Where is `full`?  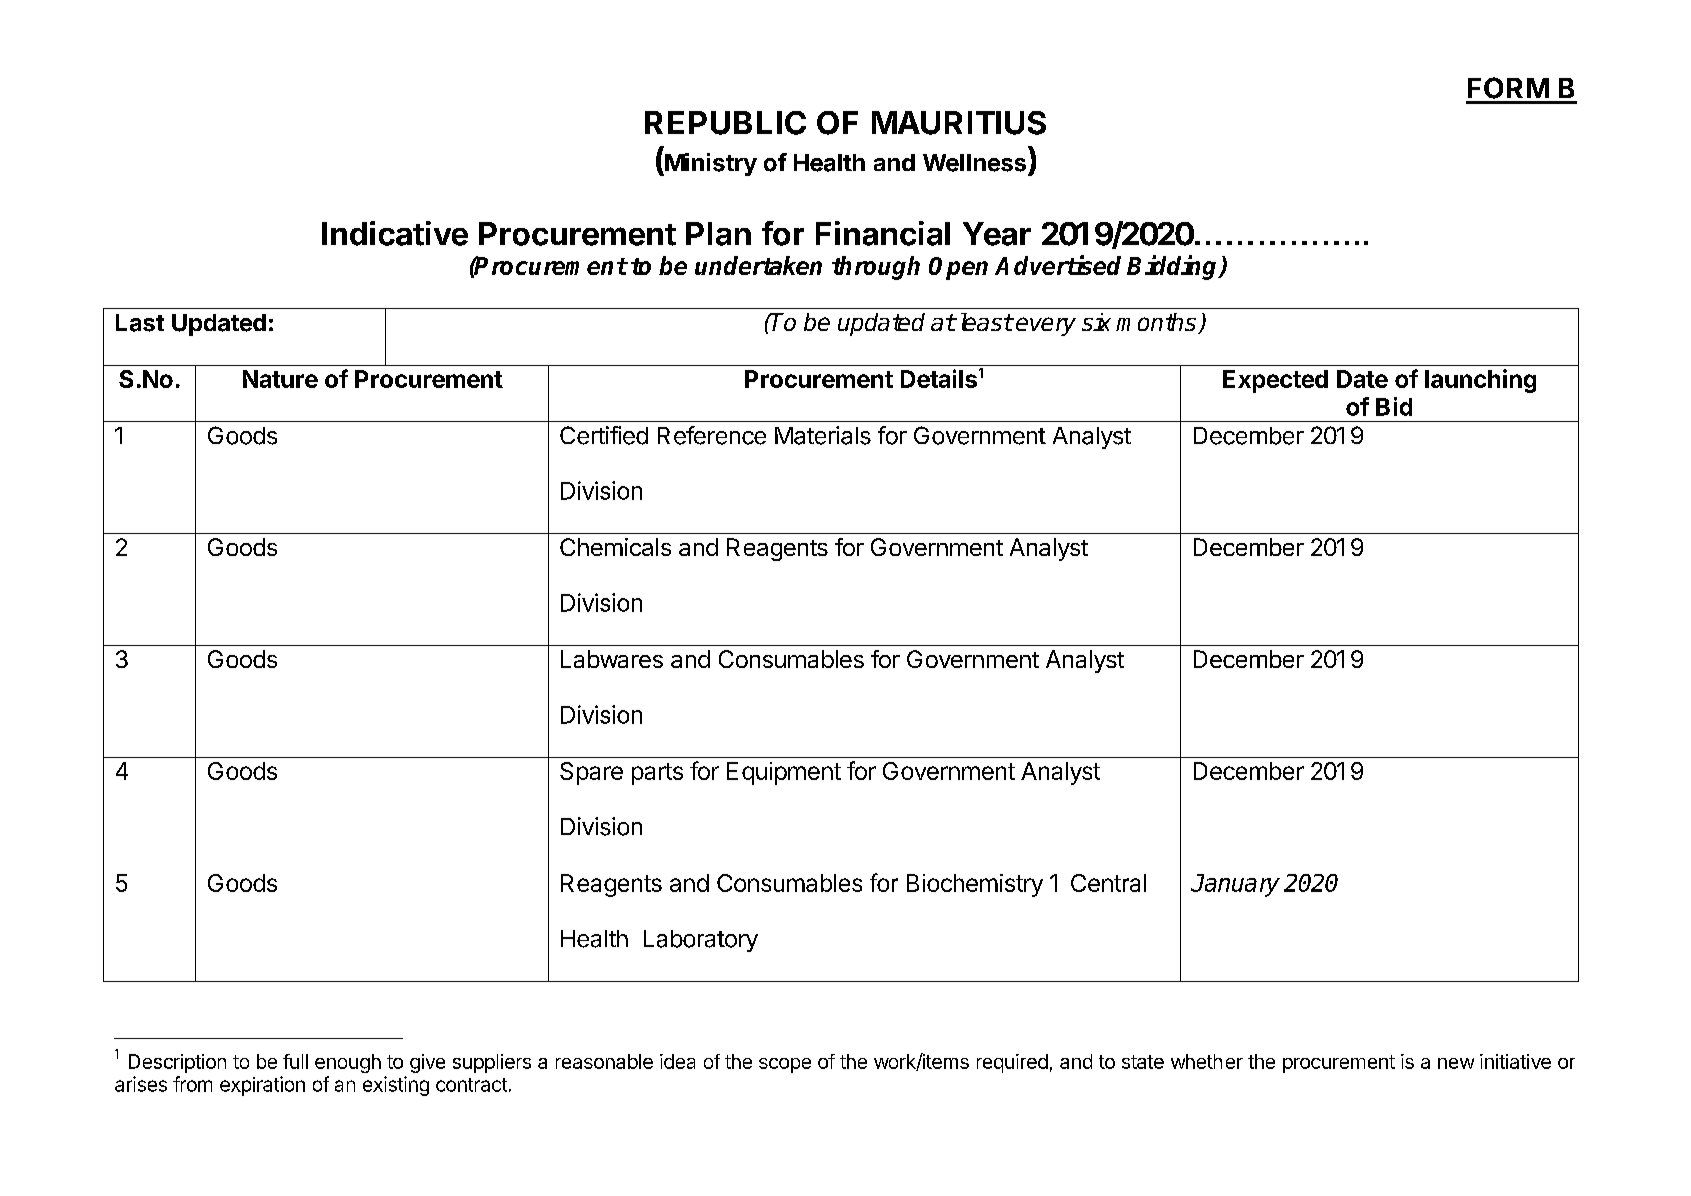
full is located at coordinates (295, 1061).
